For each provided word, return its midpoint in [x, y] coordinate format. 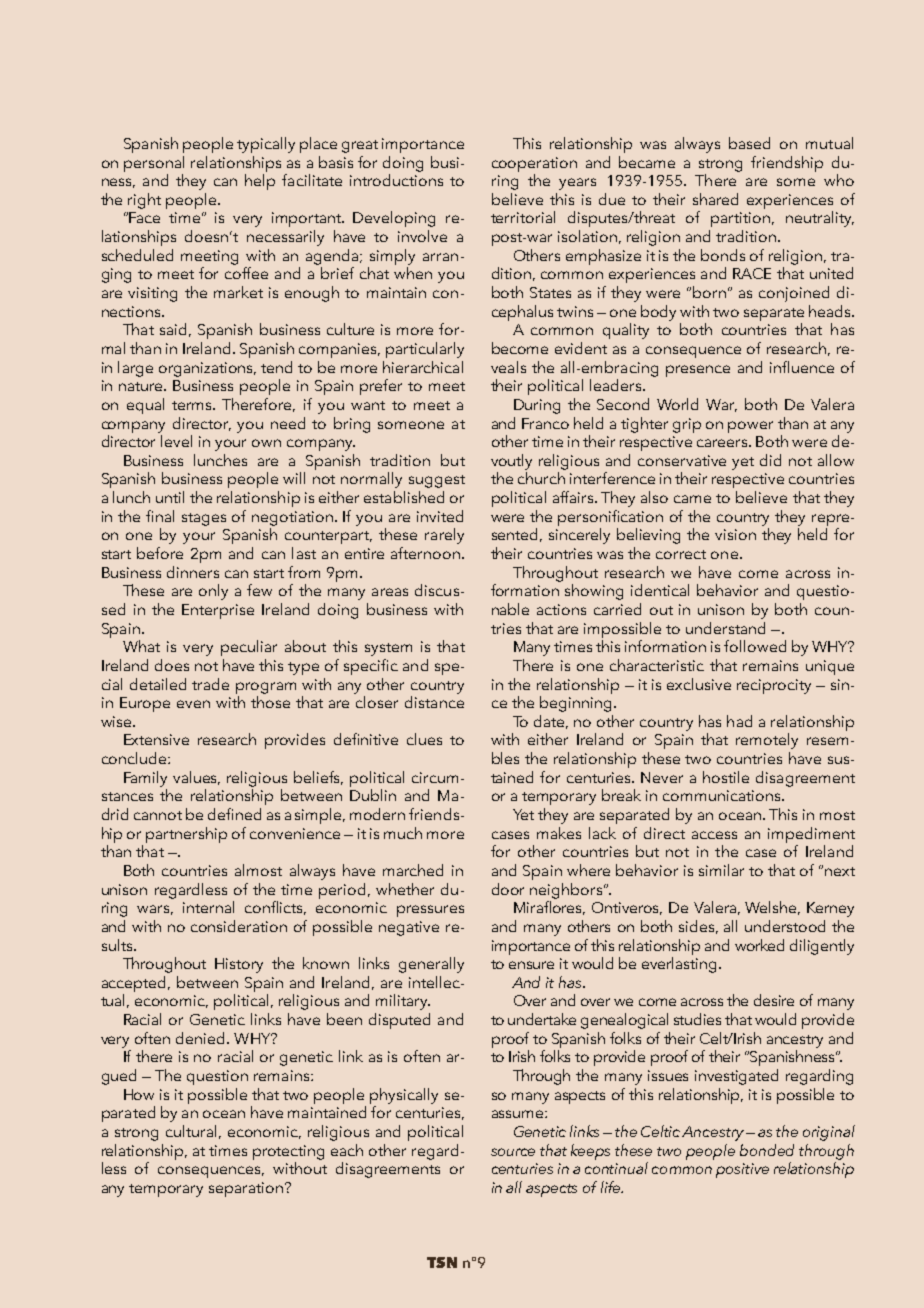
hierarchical [423, 367]
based [749, 143]
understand [725, 628]
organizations [207, 369]
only [213, 592]
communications [723, 795]
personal [154, 164]
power [750, 427]
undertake [542, 1019]
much [403, 833]
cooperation [534, 164]
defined [234, 814]
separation [246, 1189]
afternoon [425, 553]
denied [202, 1038]
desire [774, 1000]
